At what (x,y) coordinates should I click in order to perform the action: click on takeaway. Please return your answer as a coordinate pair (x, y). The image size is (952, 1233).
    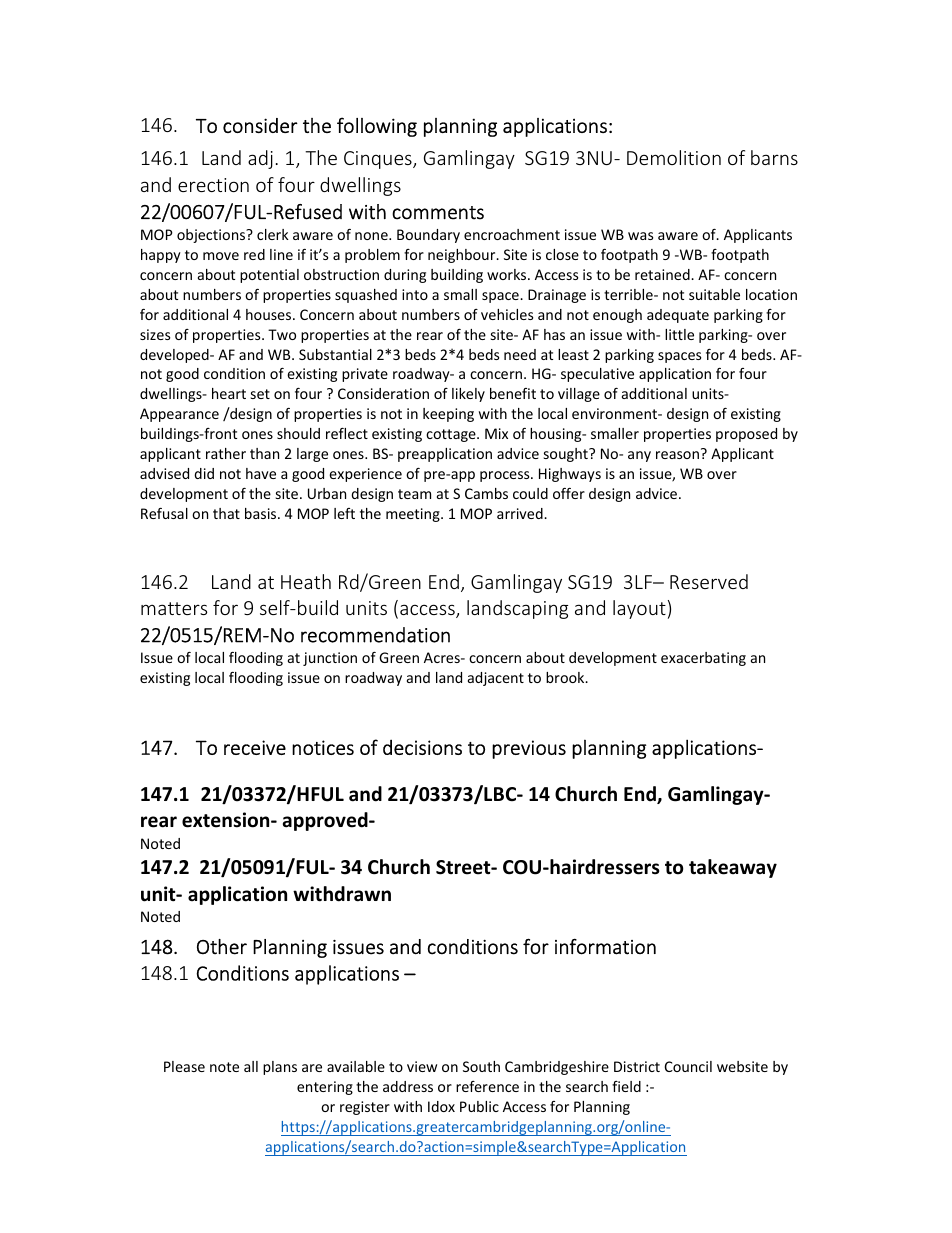
    Looking at the image, I should click on (733, 868).
